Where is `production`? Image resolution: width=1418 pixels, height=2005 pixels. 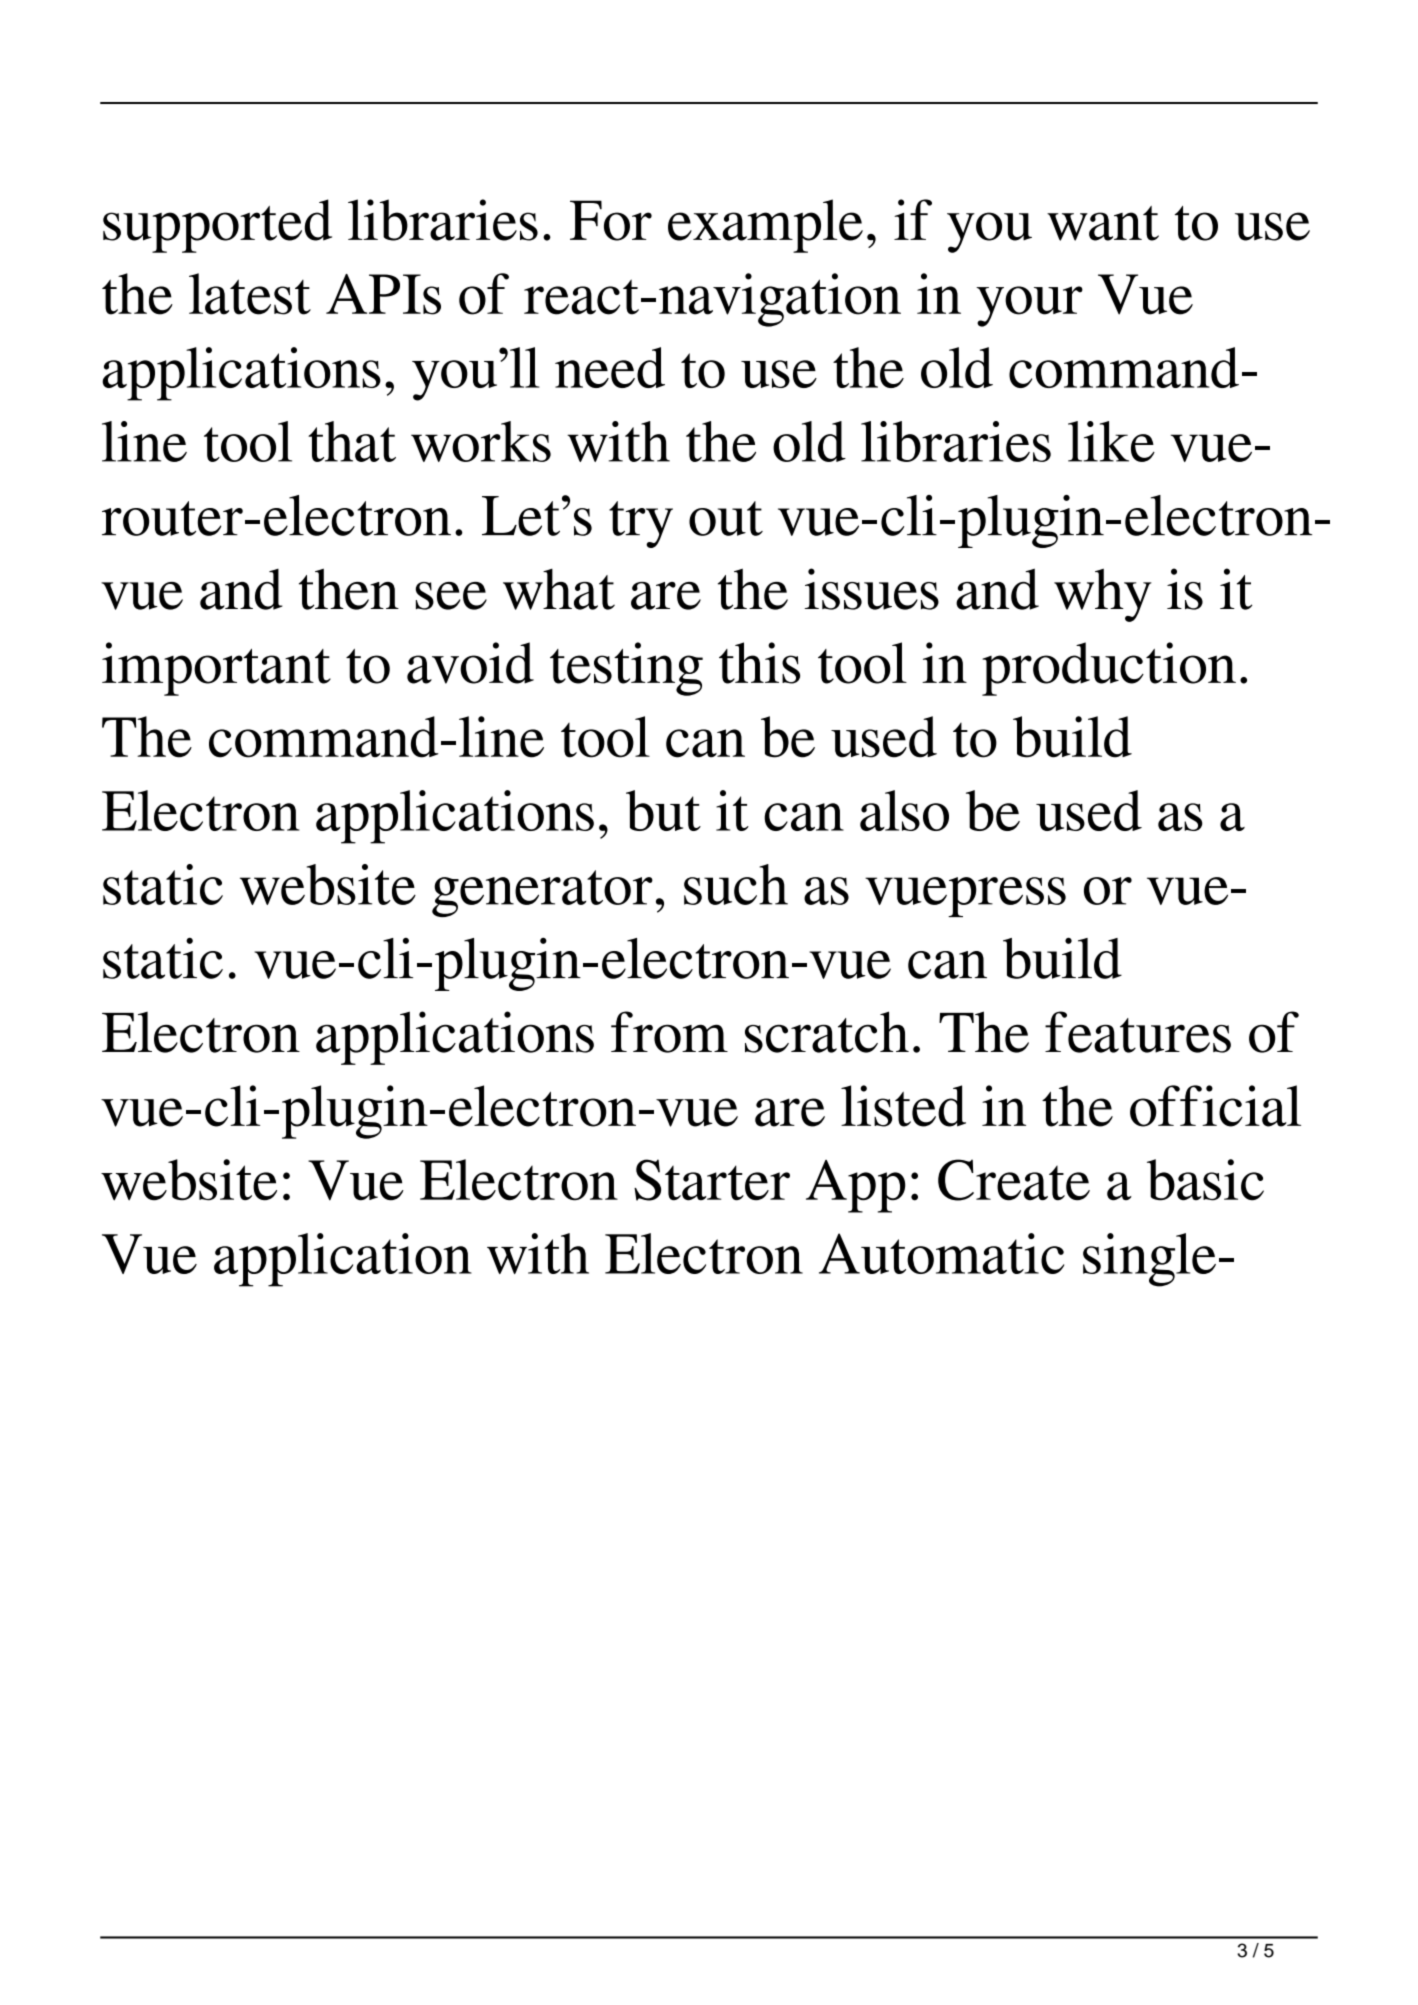 production is located at coordinates (1109, 669).
